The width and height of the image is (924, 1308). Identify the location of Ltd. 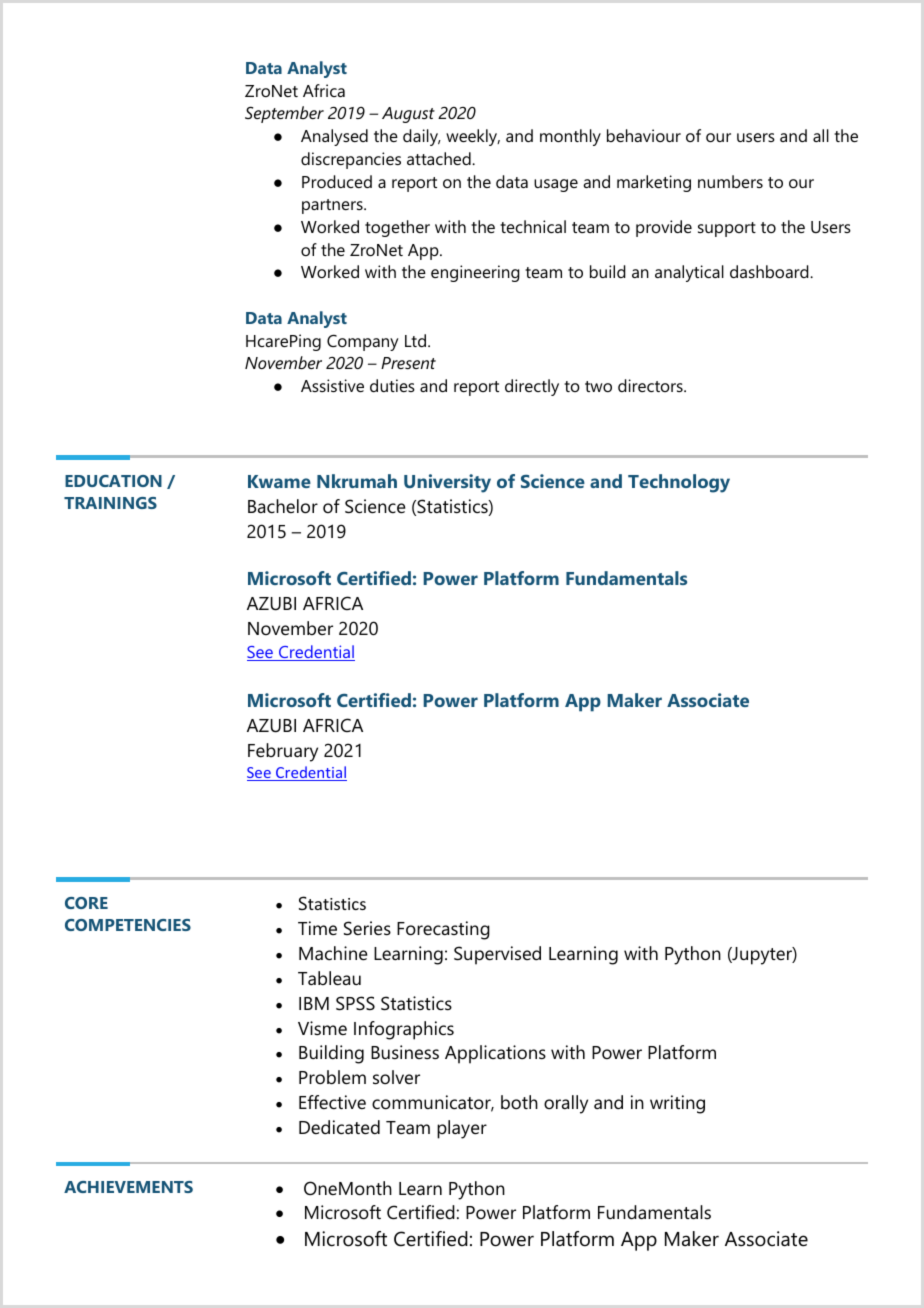
(415, 340).
